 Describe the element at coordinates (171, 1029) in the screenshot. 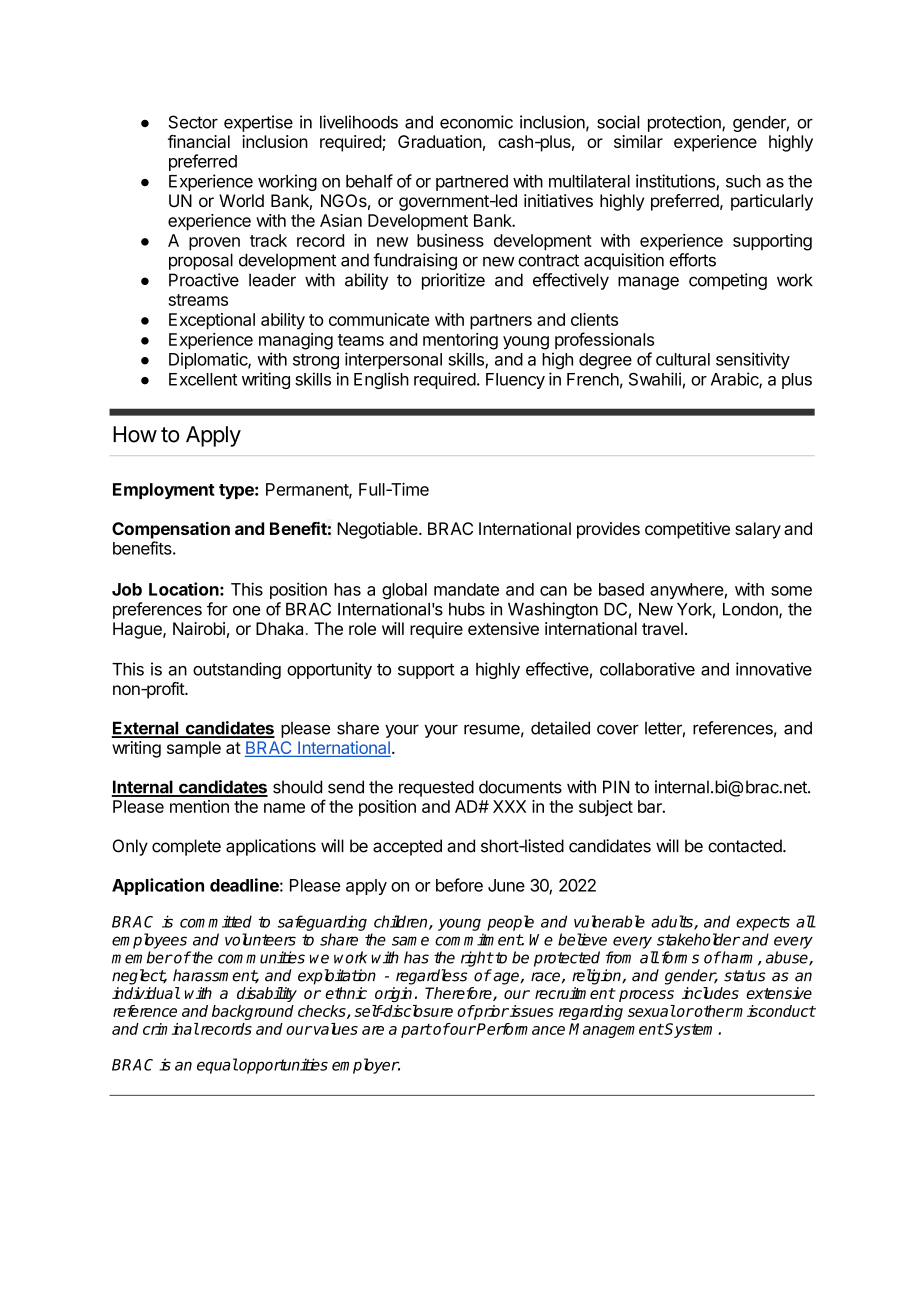

I see `criminal` at that location.
